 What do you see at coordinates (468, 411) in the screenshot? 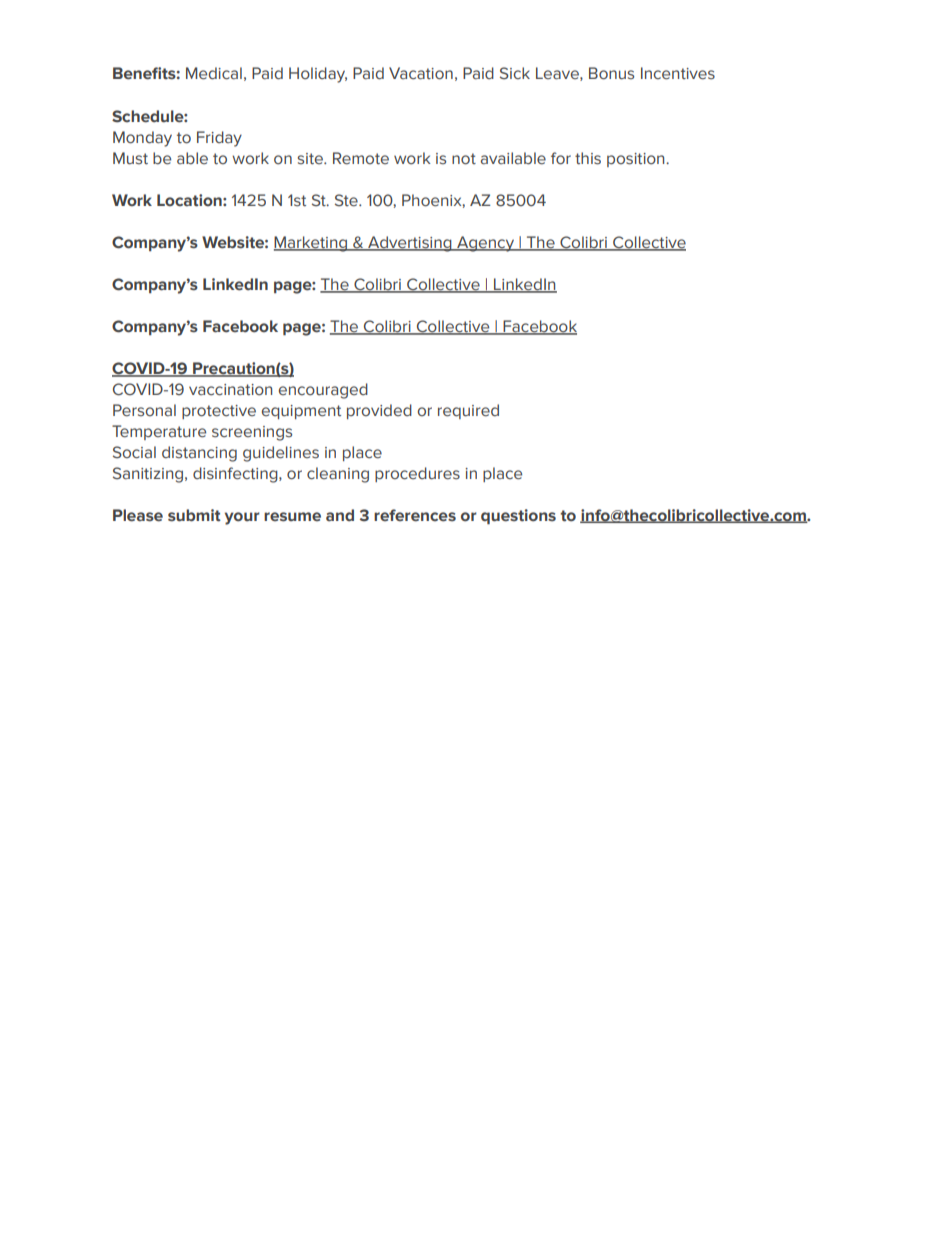
I see `required` at bounding box center [468, 411].
